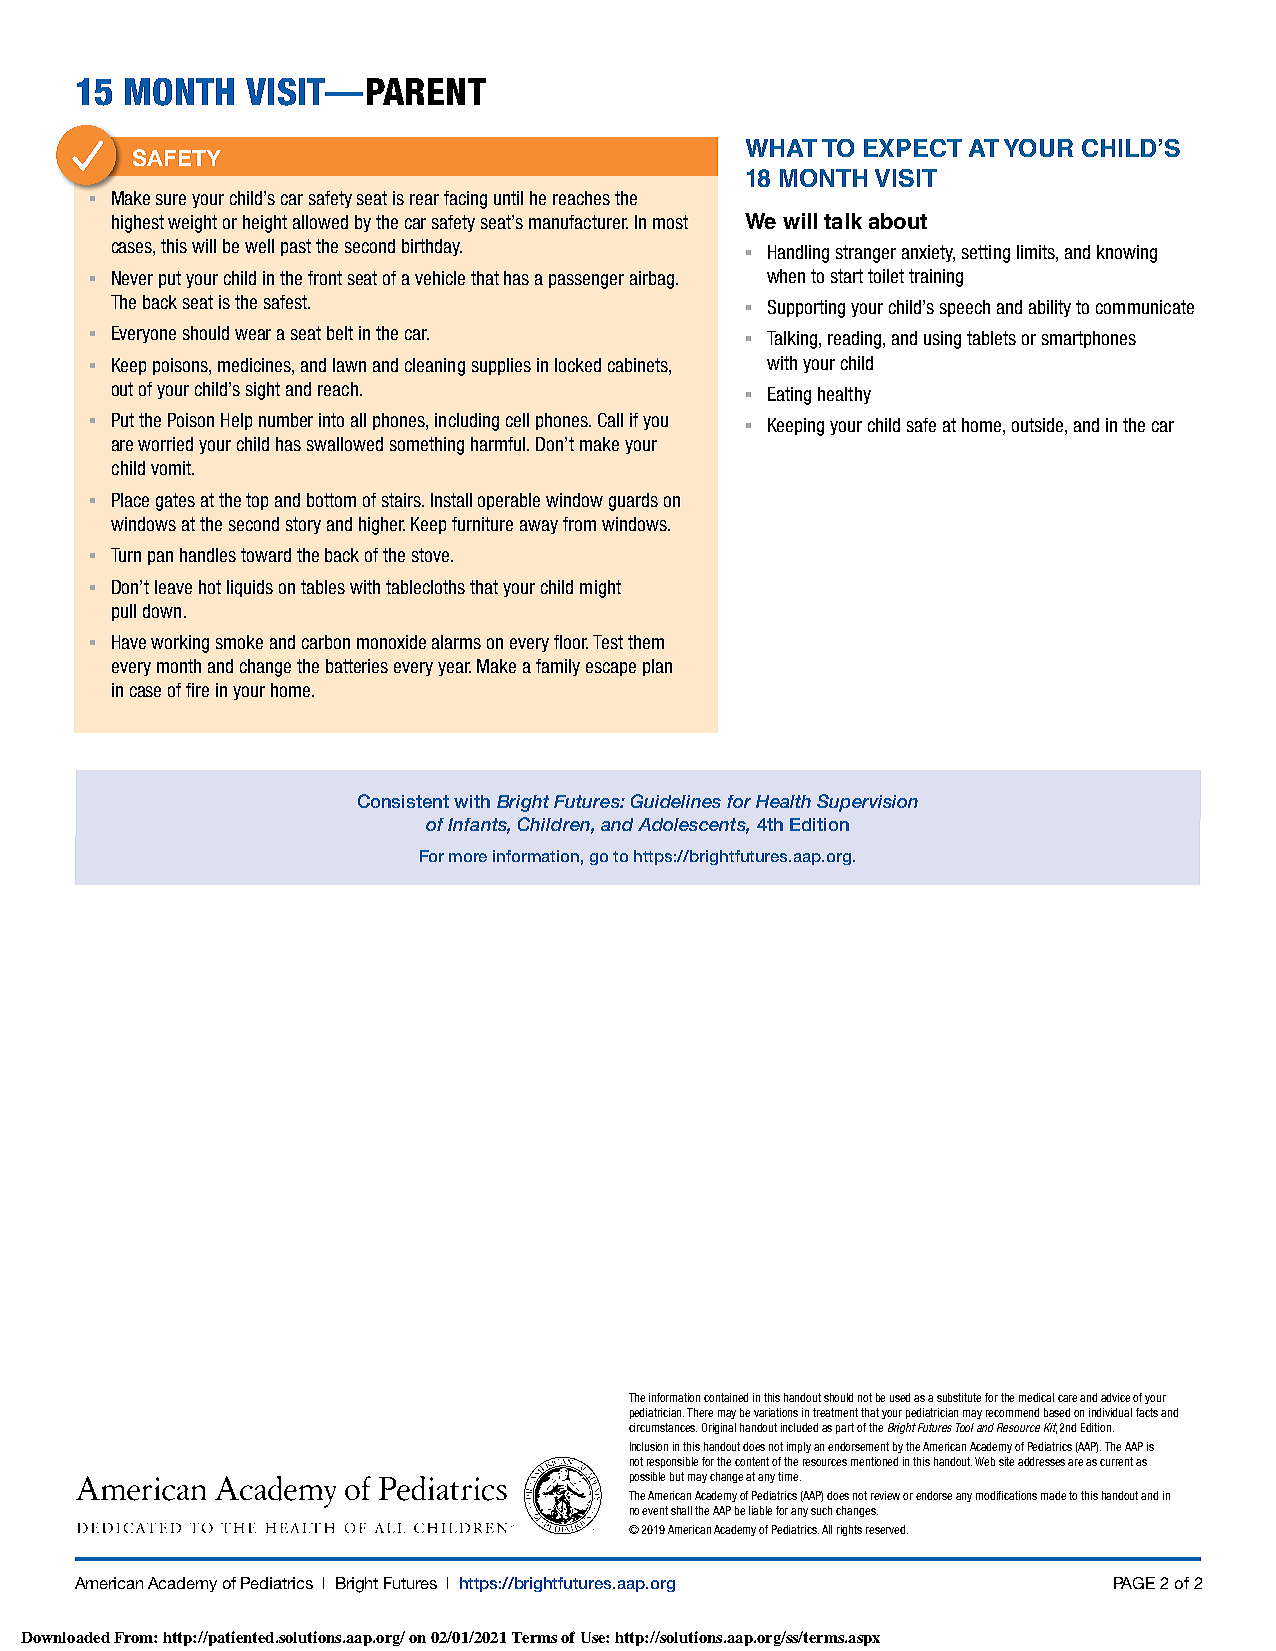 The height and width of the image is (1651, 1276). Describe the element at coordinates (265, 224) in the image. I see `height` at that location.
